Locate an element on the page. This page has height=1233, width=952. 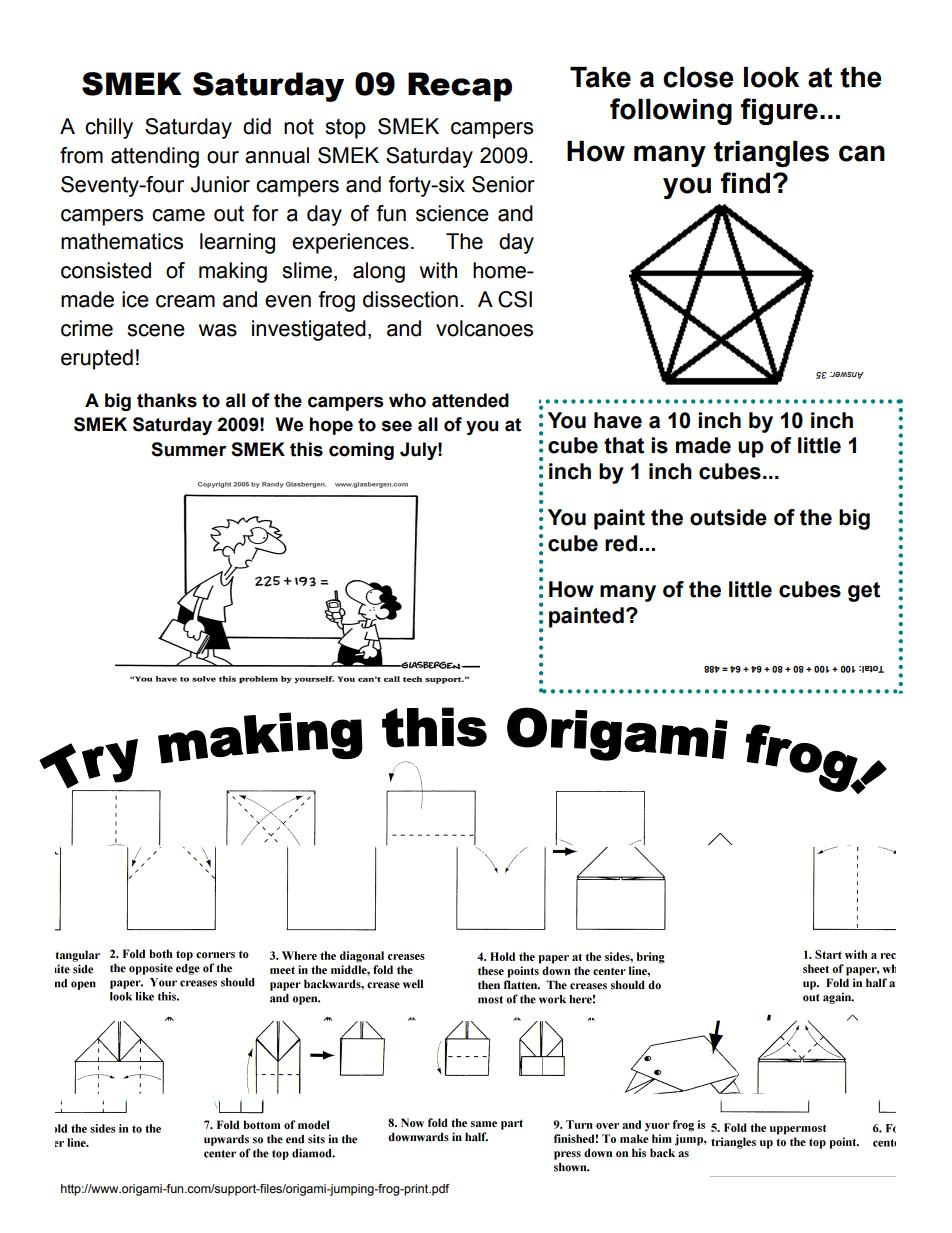
attended is located at coordinates (470, 400).
